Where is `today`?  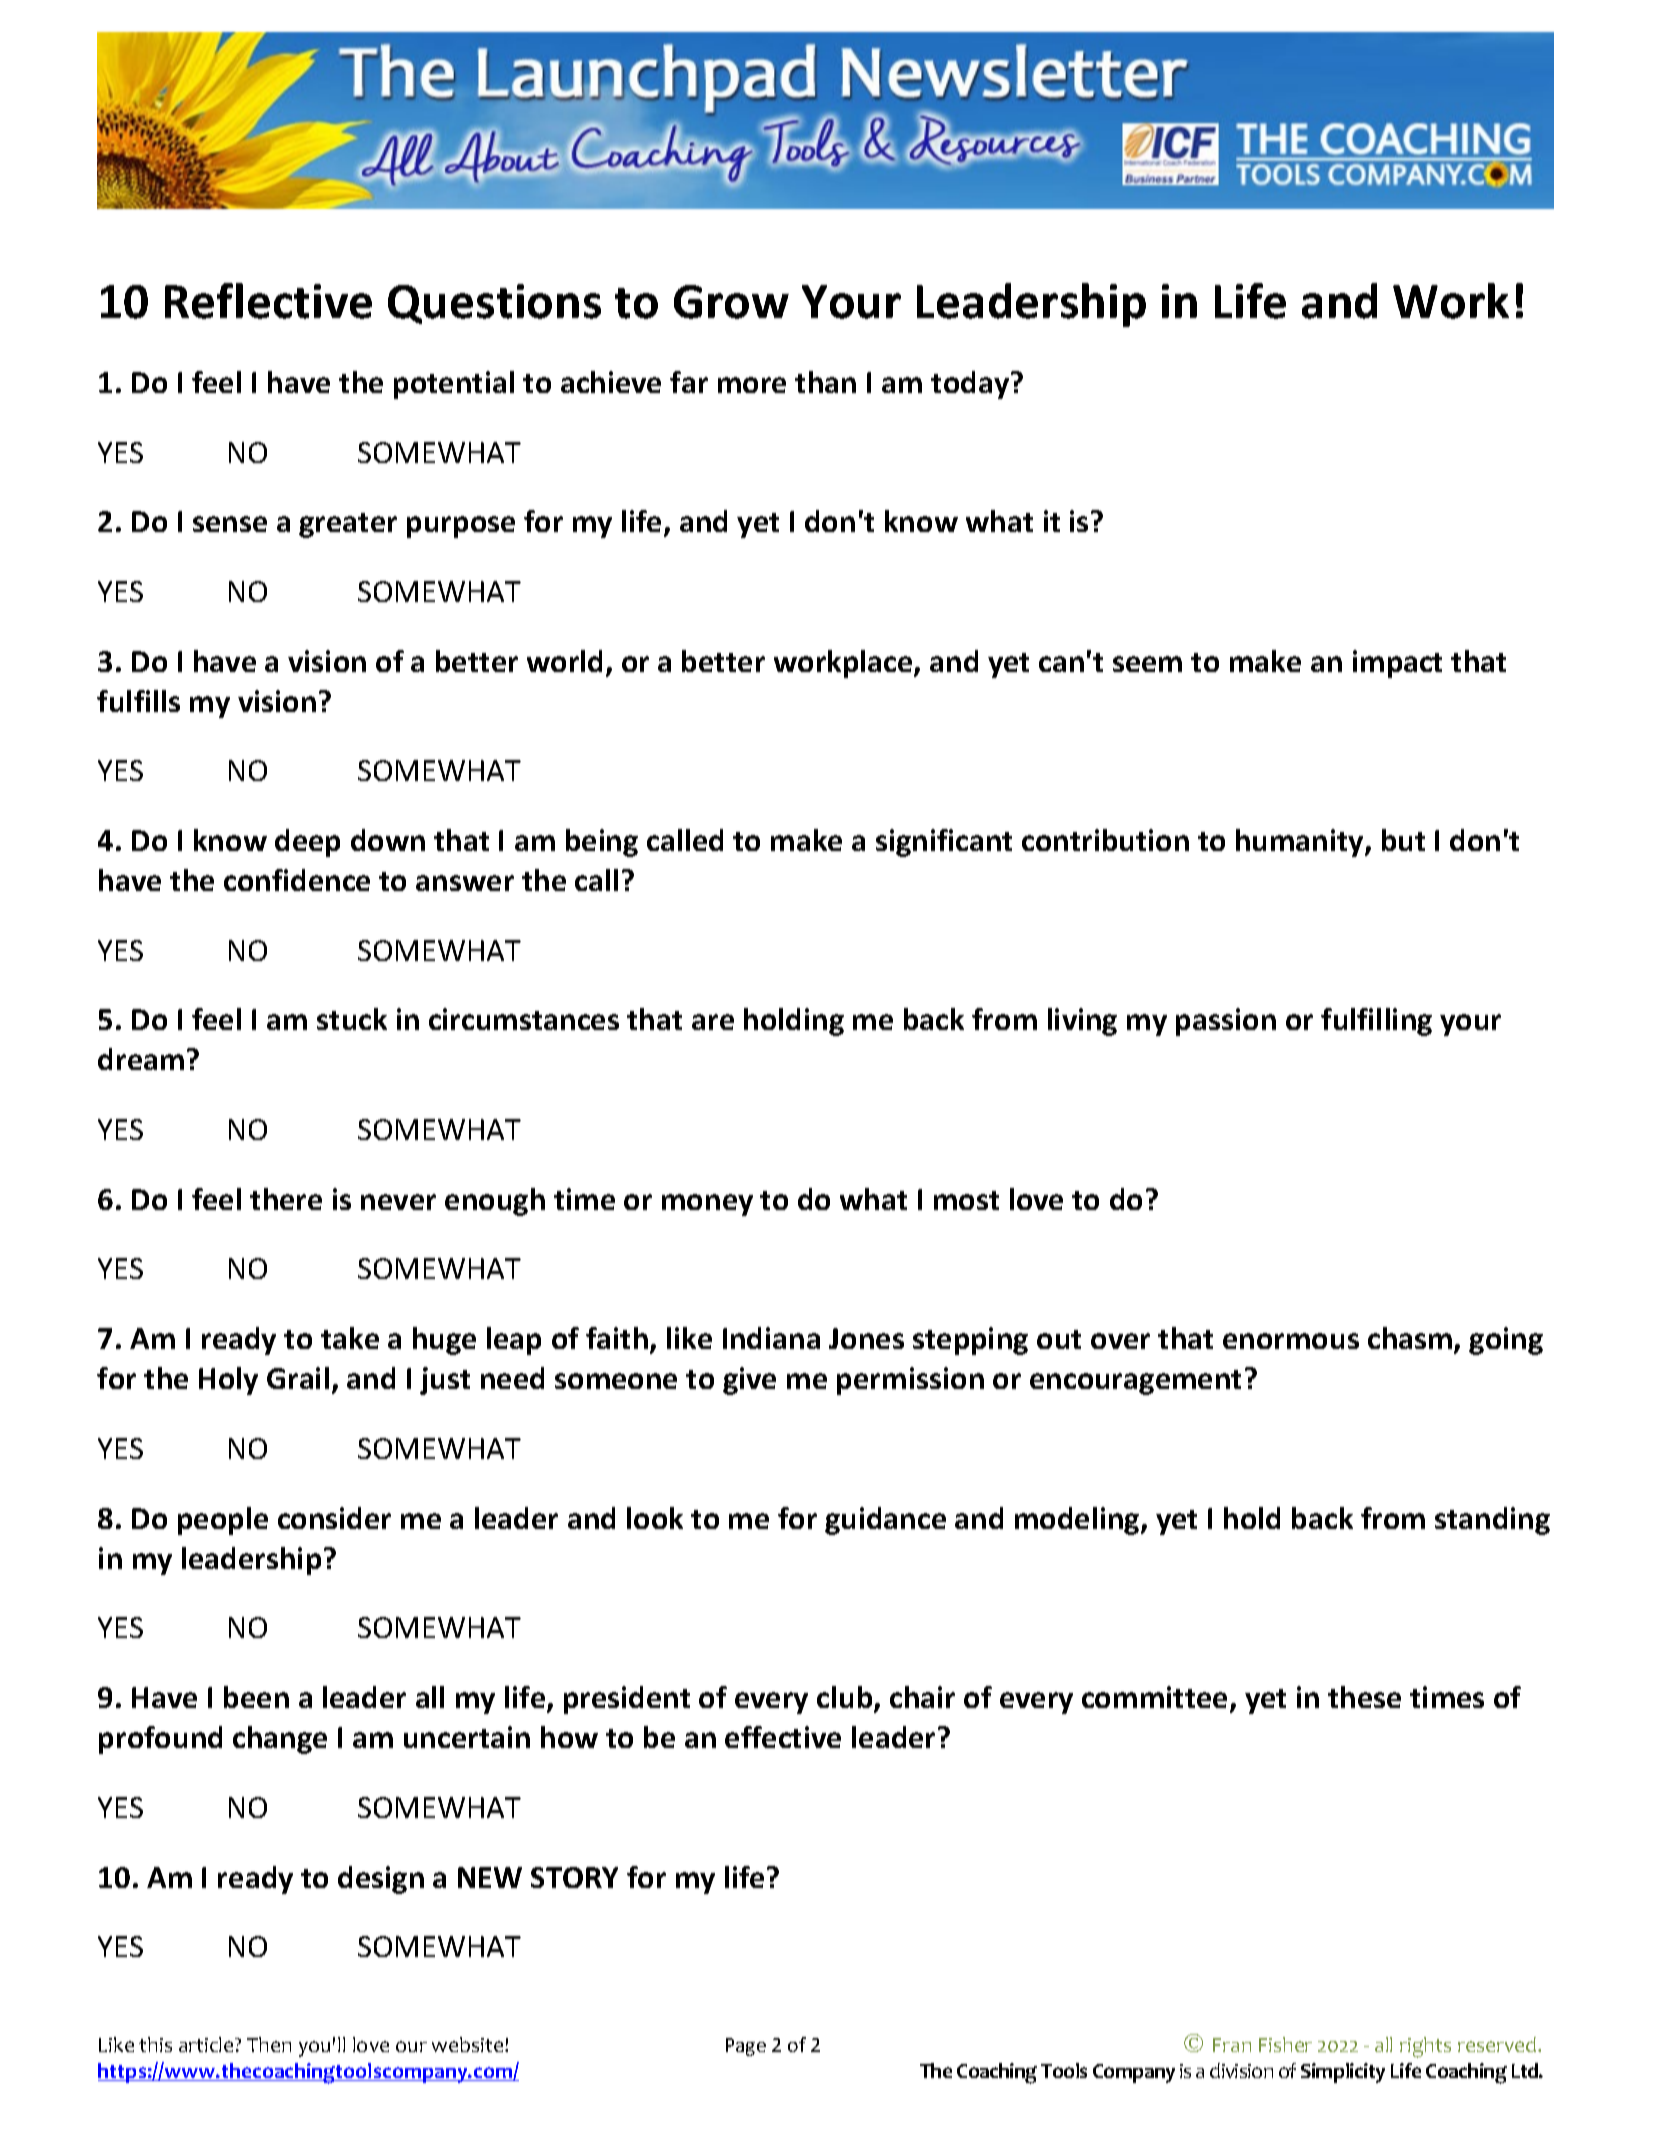
today is located at coordinates (971, 385).
